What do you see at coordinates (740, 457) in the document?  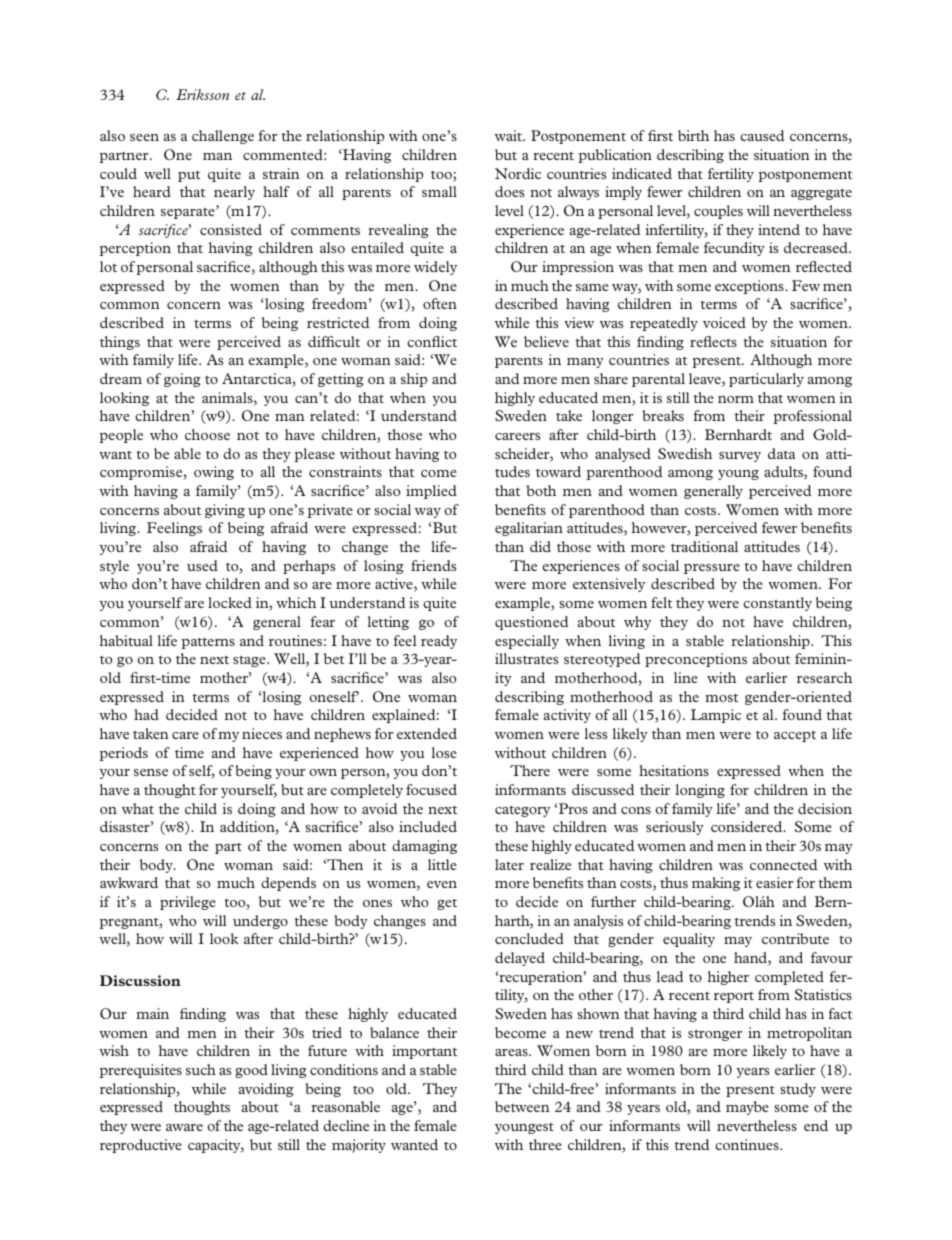 I see `survey` at bounding box center [740, 457].
